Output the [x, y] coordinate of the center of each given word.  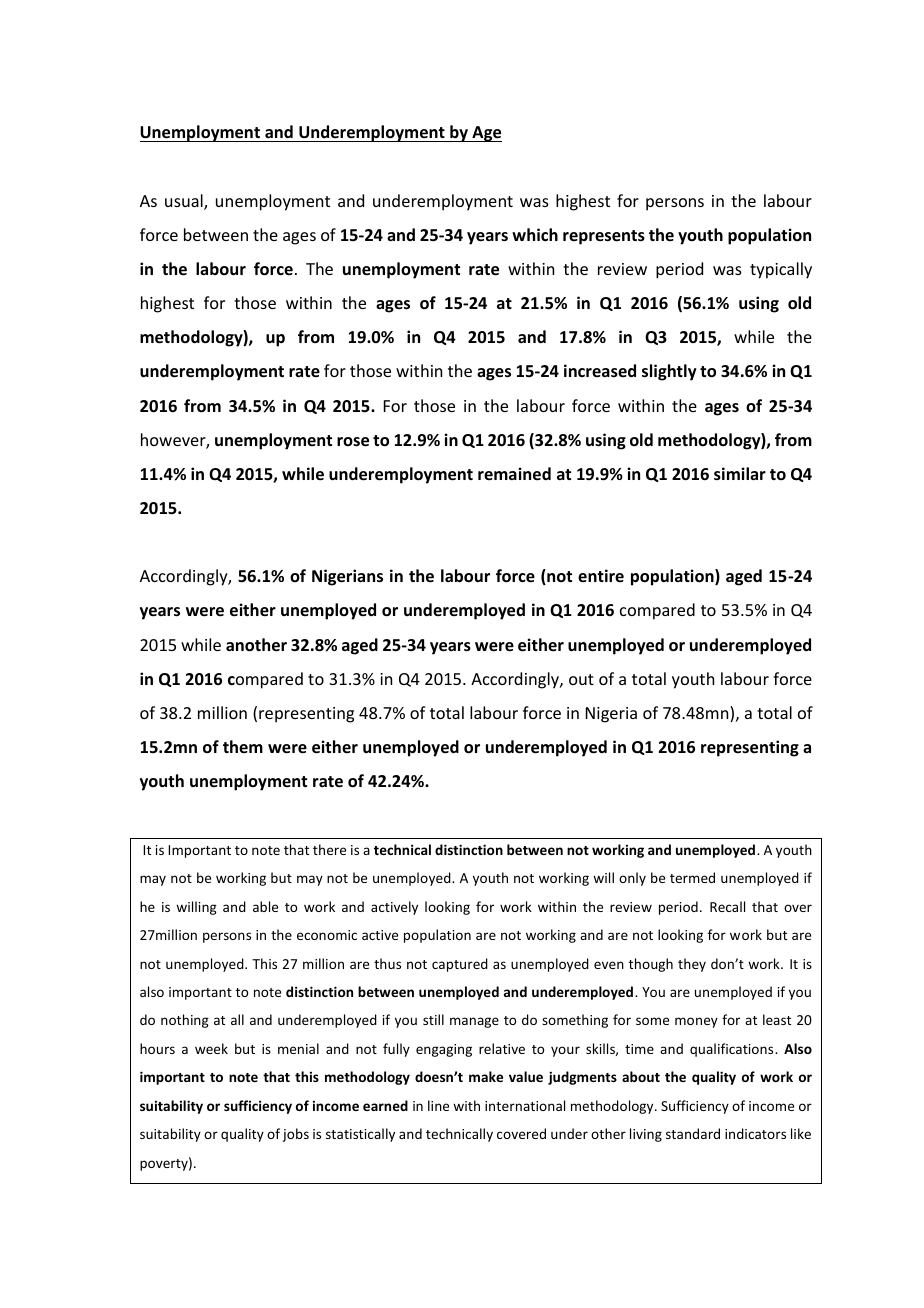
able [265, 906]
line [438, 1105]
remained [514, 474]
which [535, 234]
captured [460, 965]
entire [601, 575]
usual [185, 202]
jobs [295, 1135]
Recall [727, 906]
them [243, 746]
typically [781, 270]
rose [353, 442]
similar [740, 474]
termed [692, 877]
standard [693, 1133]
